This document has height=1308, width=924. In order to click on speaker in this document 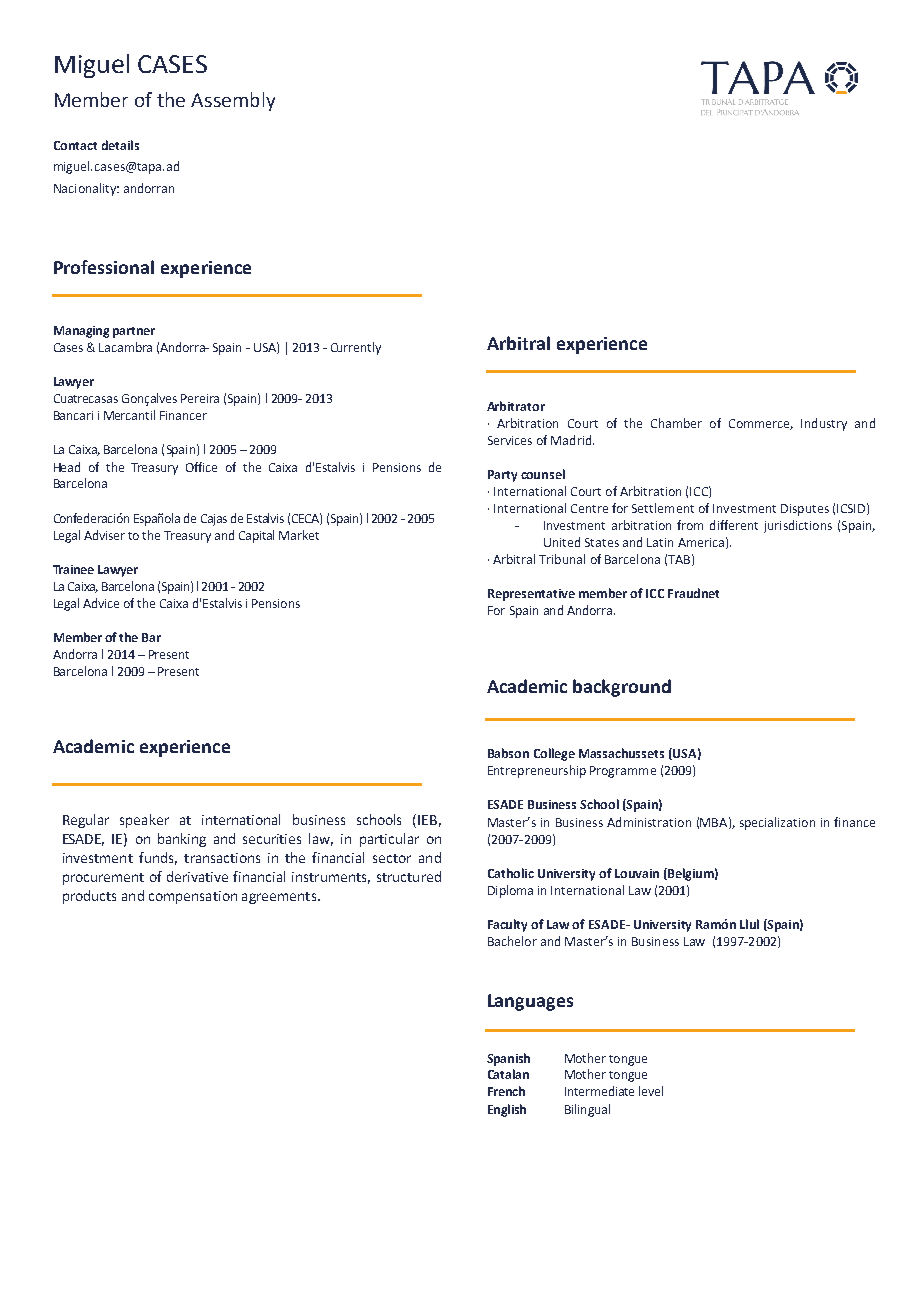, I will do `click(144, 821)`.
